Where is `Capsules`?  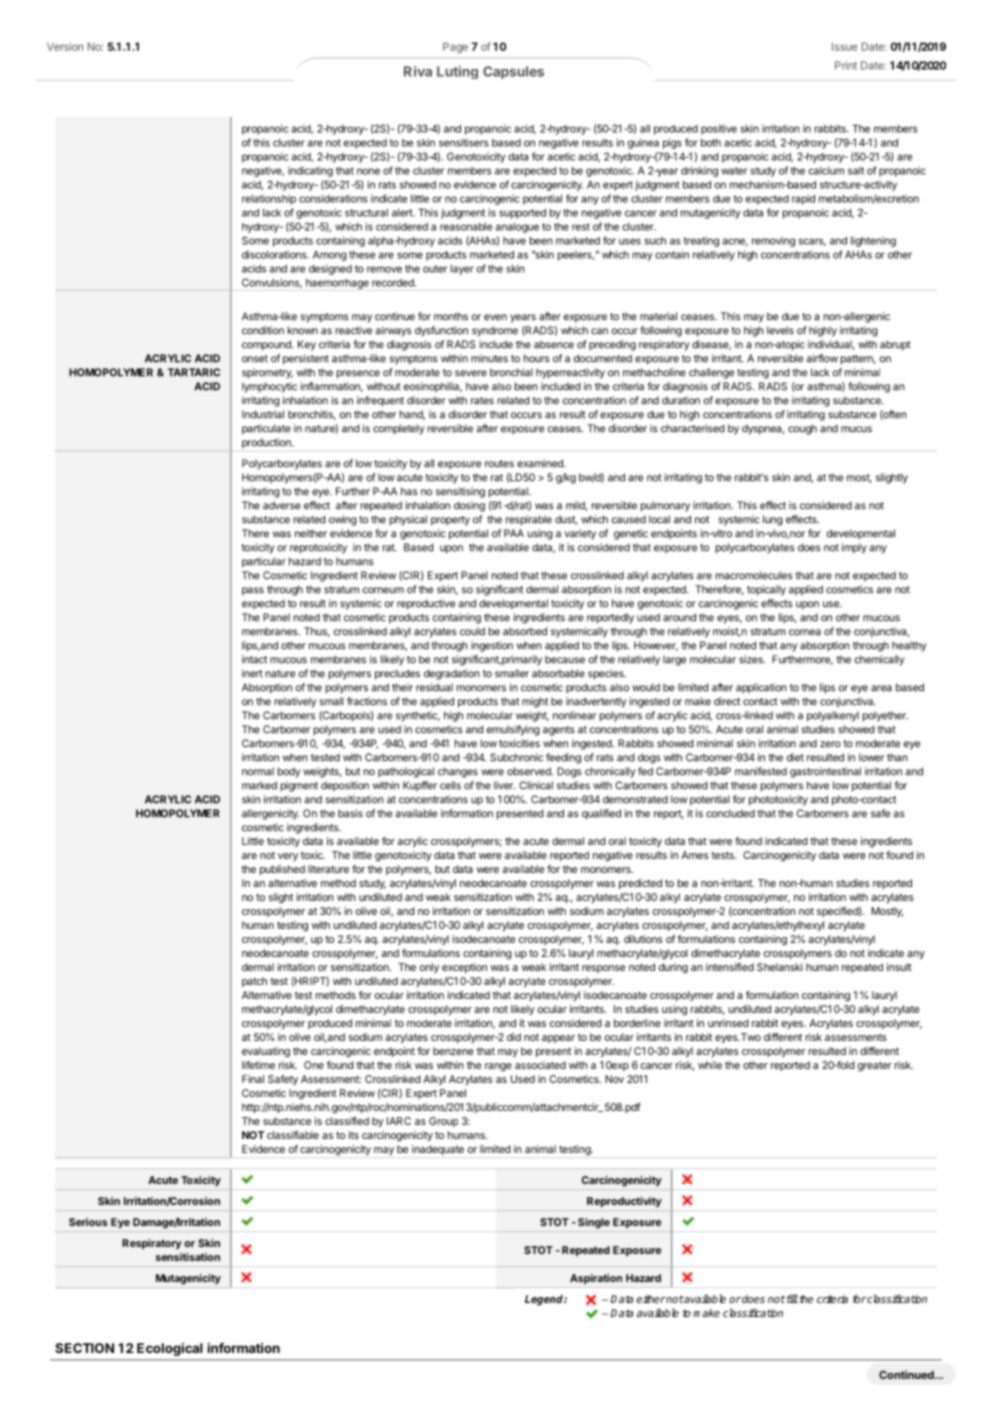 Capsules is located at coordinates (513, 72).
